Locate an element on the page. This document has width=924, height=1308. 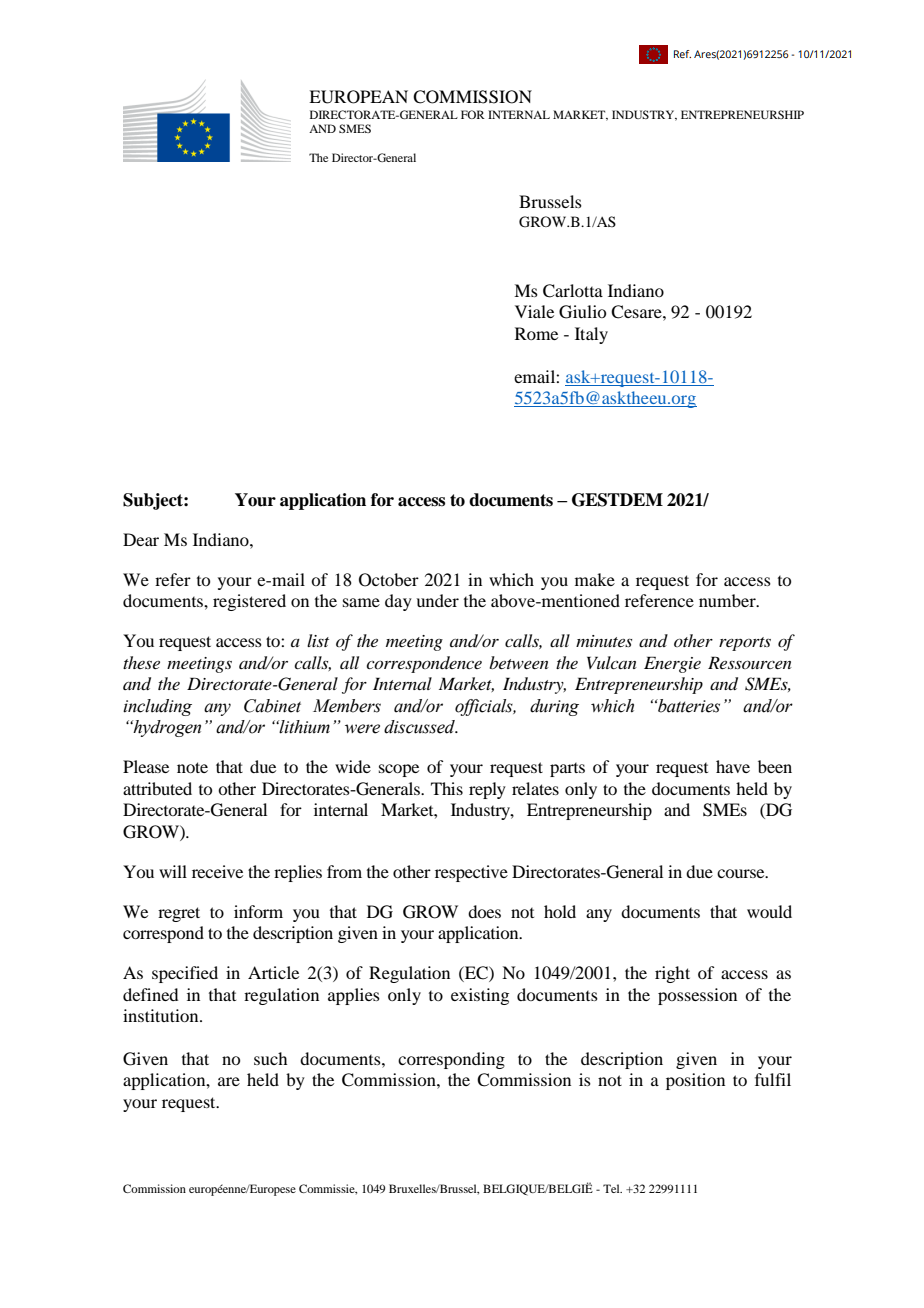
respective is located at coordinates (471, 873).
